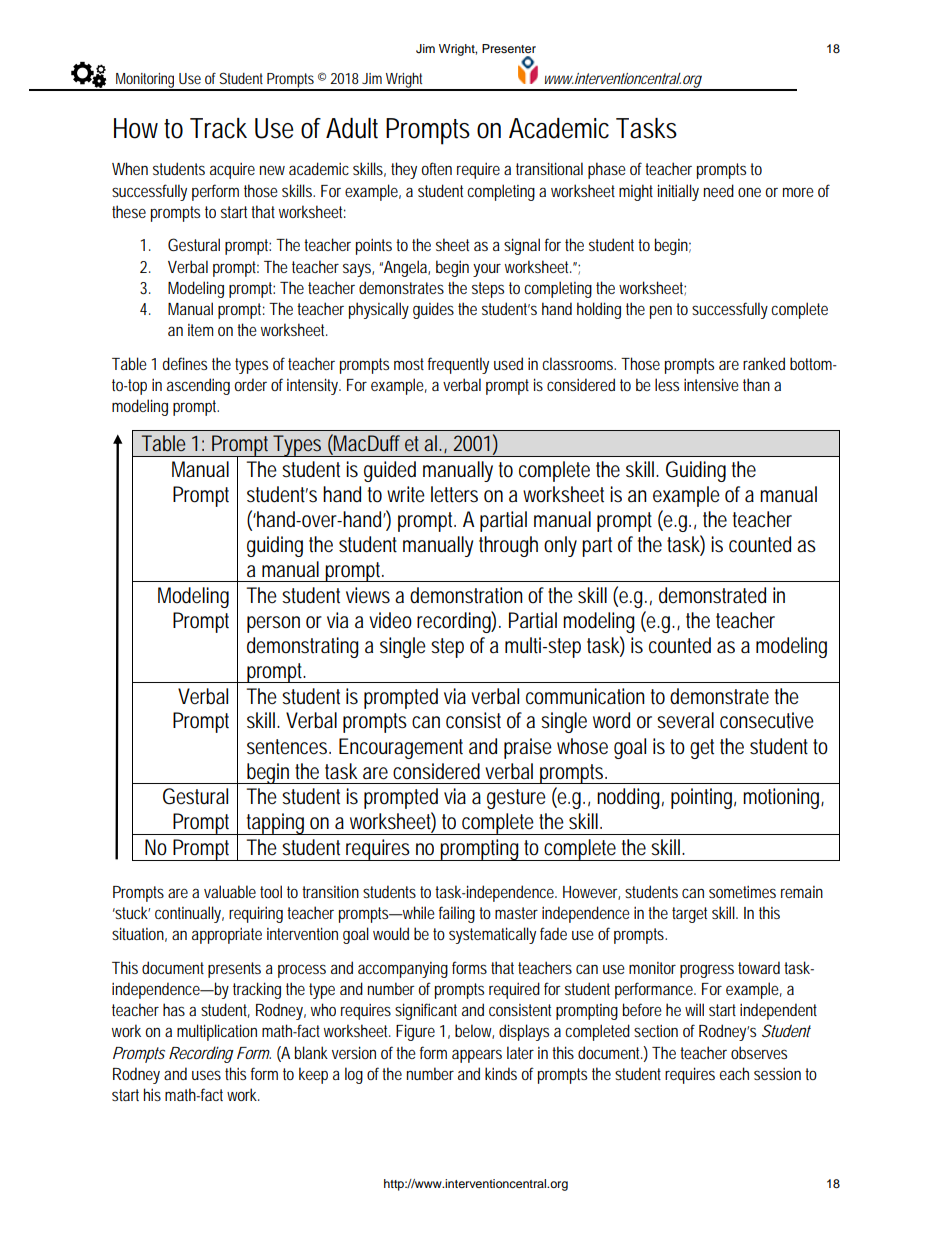  I want to click on need, so click(719, 190).
